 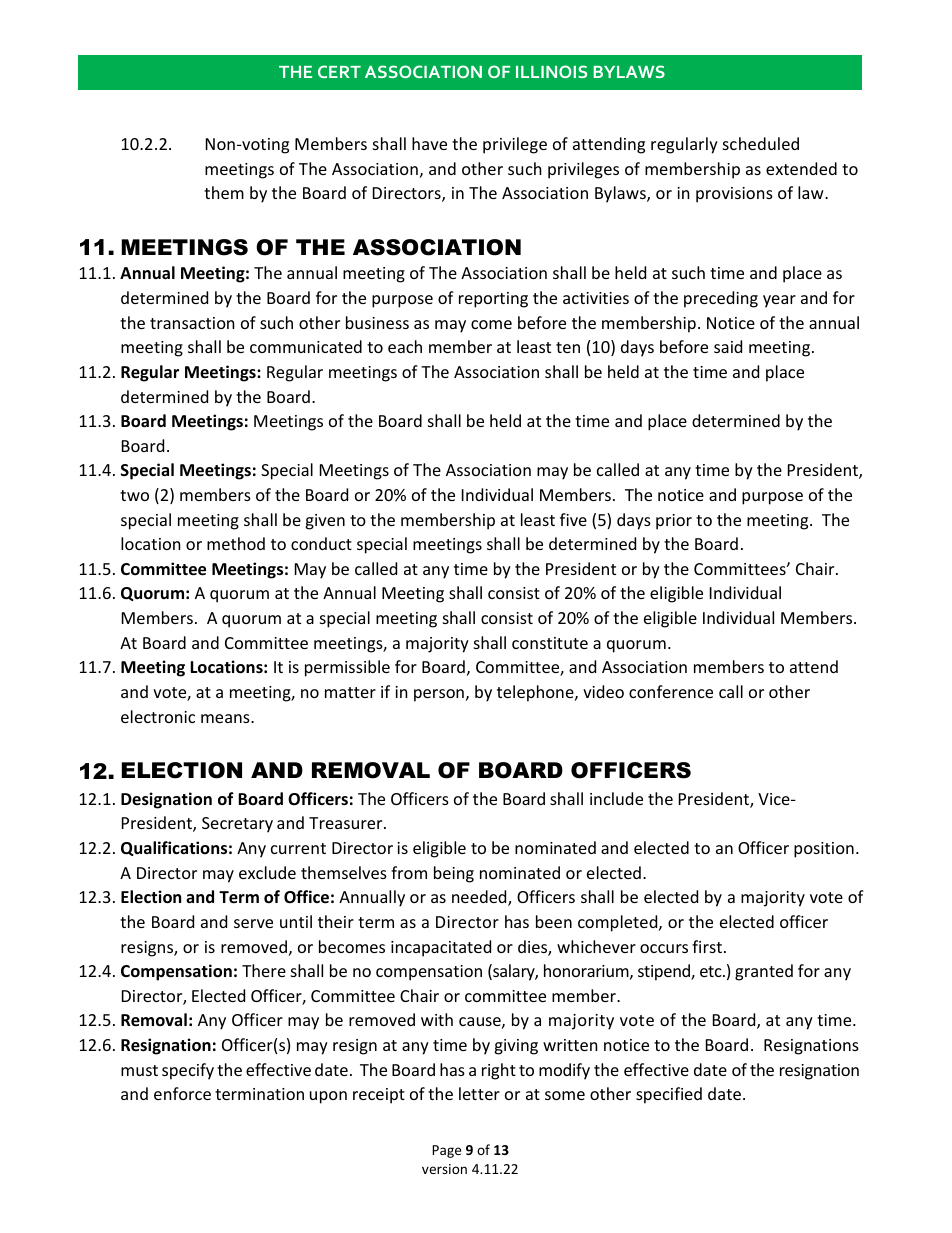 I want to click on conference, so click(x=671, y=691).
